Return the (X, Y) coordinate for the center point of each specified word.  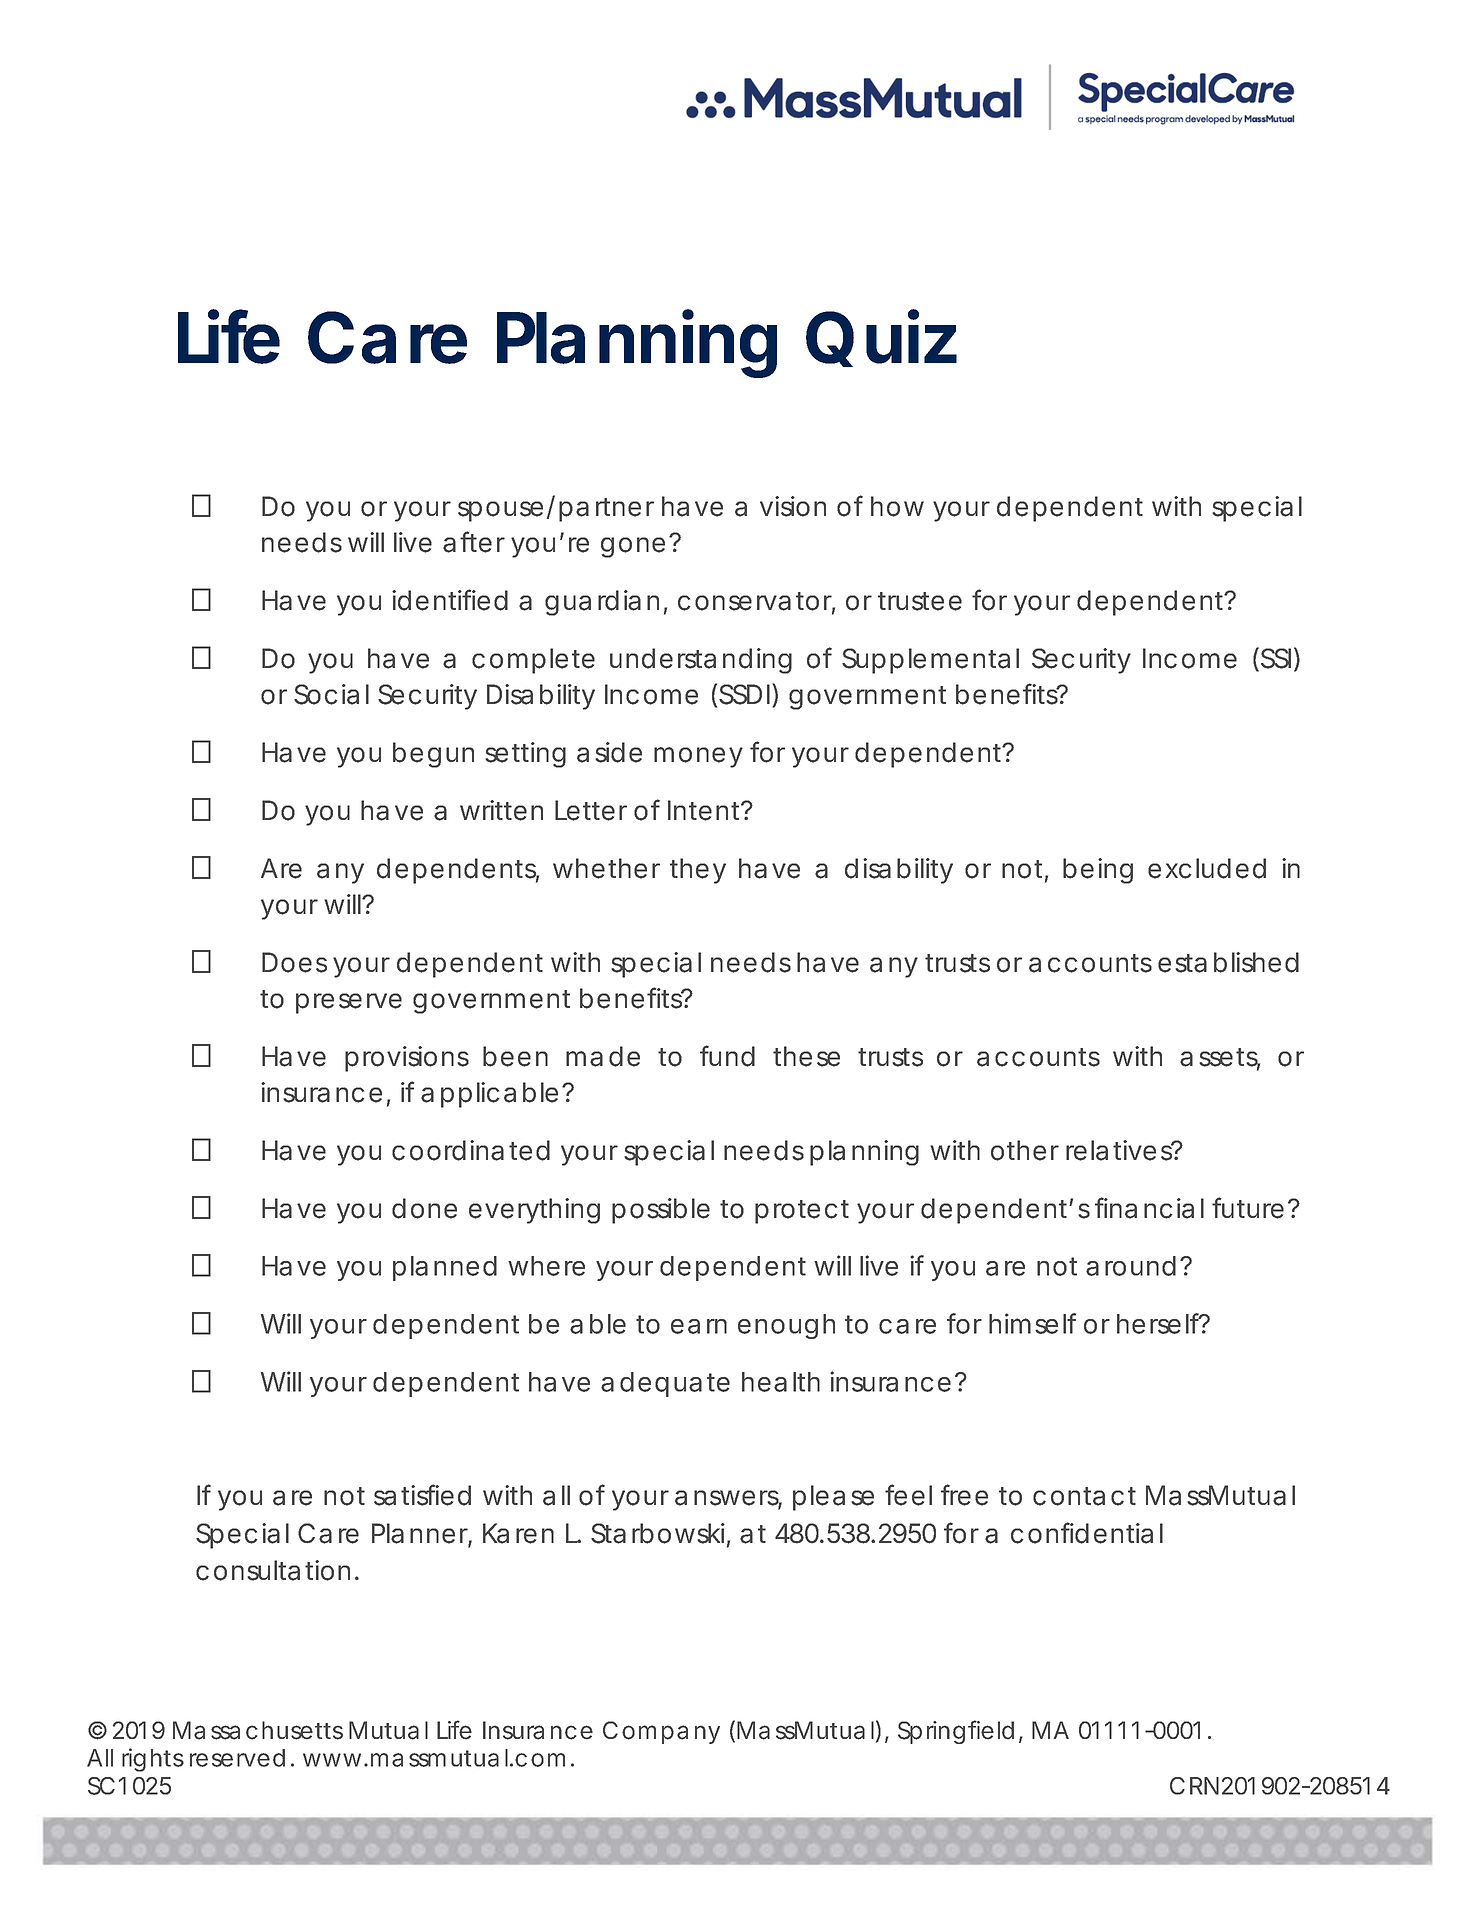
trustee (920, 601)
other (1025, 1150)
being (1098, 871)
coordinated (471, 1150)
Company (661, 1732)
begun (433, 755)
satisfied (422, 1495)
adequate (665, 1384)
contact (1084, 1496)
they (698, 871)
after (474, 542)
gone (633, 547)
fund (727, 1056)
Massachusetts (258, 1730)
